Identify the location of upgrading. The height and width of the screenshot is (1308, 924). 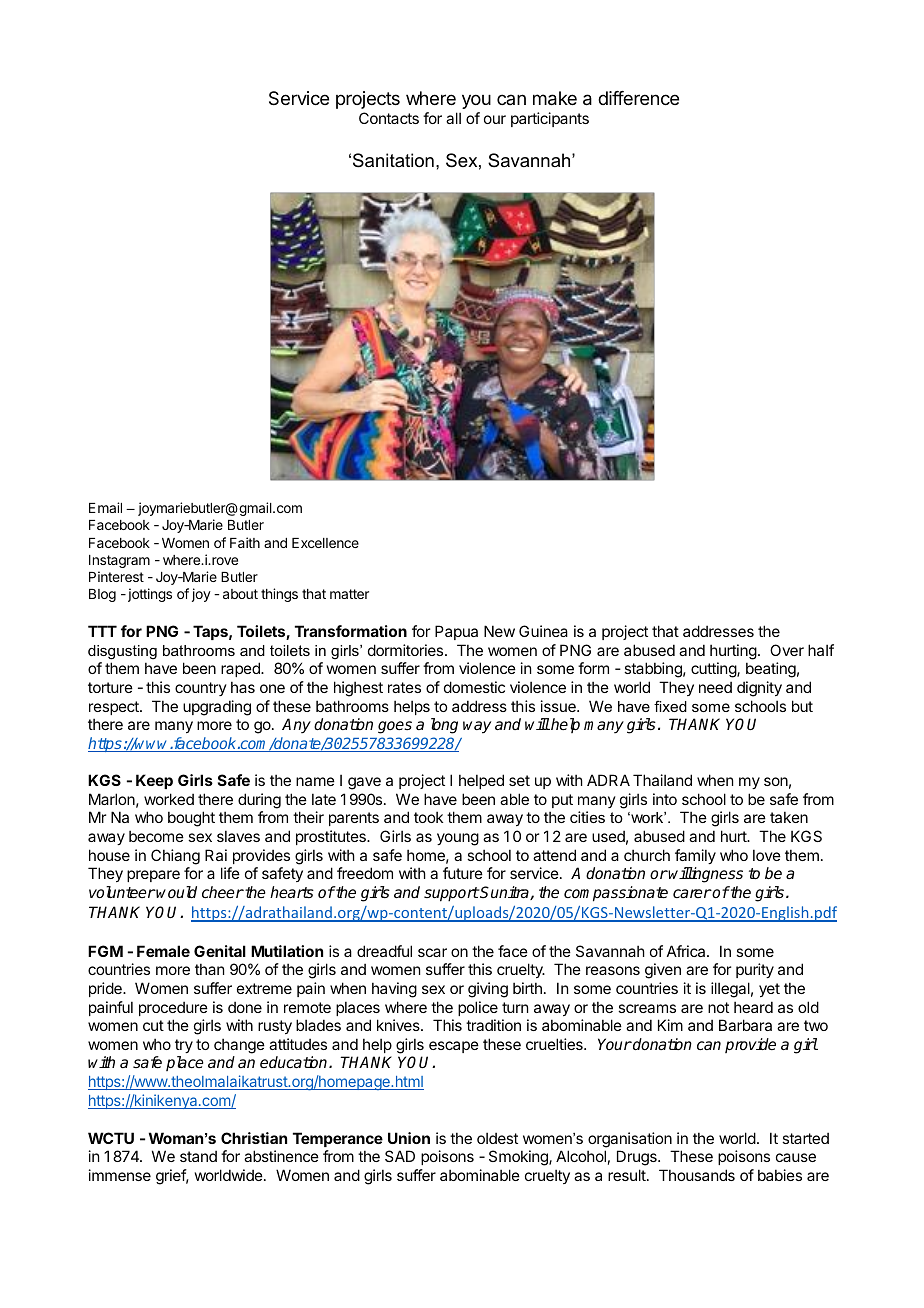
(217, 708).
